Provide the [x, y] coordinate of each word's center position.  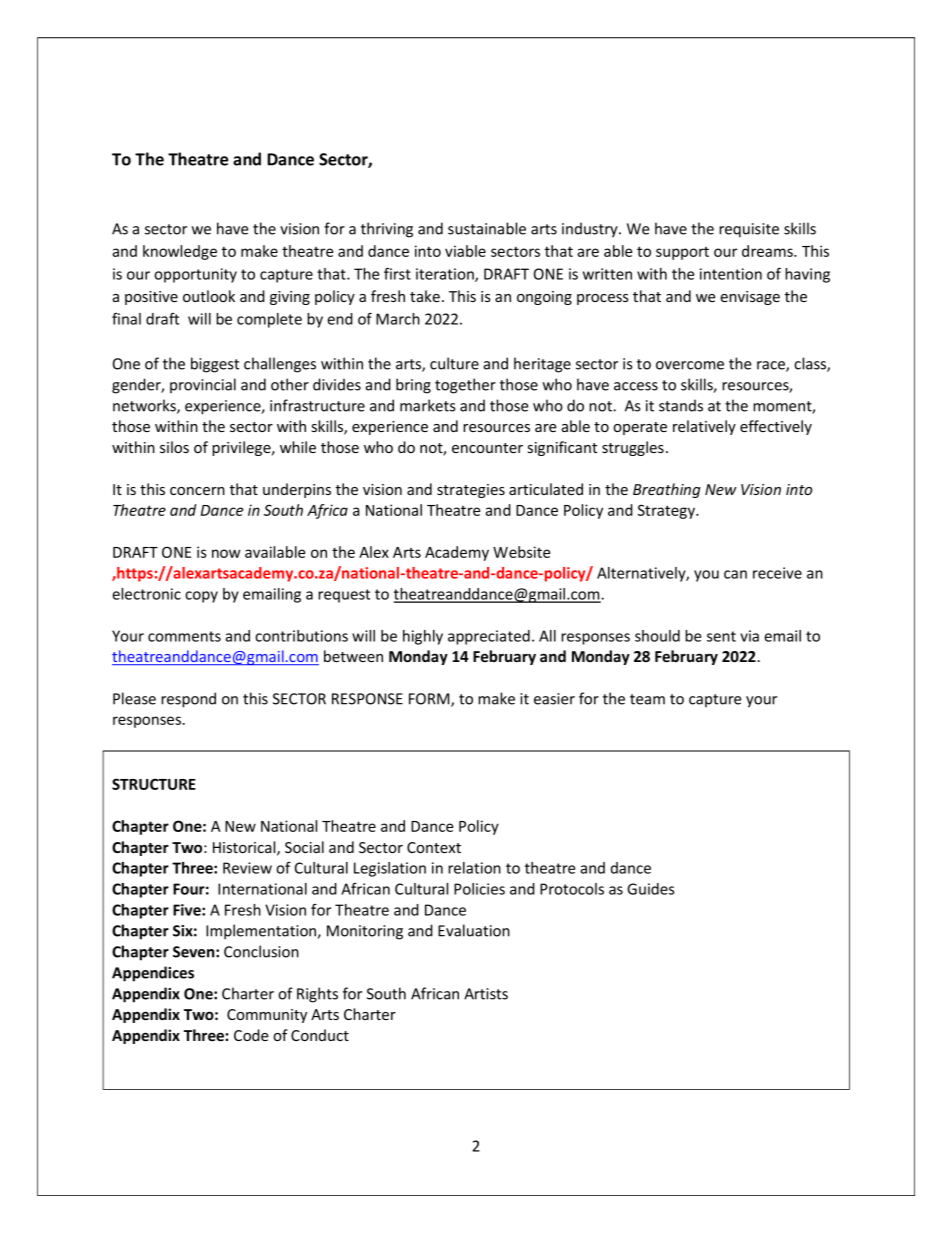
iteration [446, 275]
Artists [486, 994]
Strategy [667, 511]
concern [197, 491]
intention [731, 274]
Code [251, 1035]
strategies [471, 491]
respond [188, 700]
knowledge [180, 252]
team [647, 699]
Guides [651, 889]
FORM [430, 700]
